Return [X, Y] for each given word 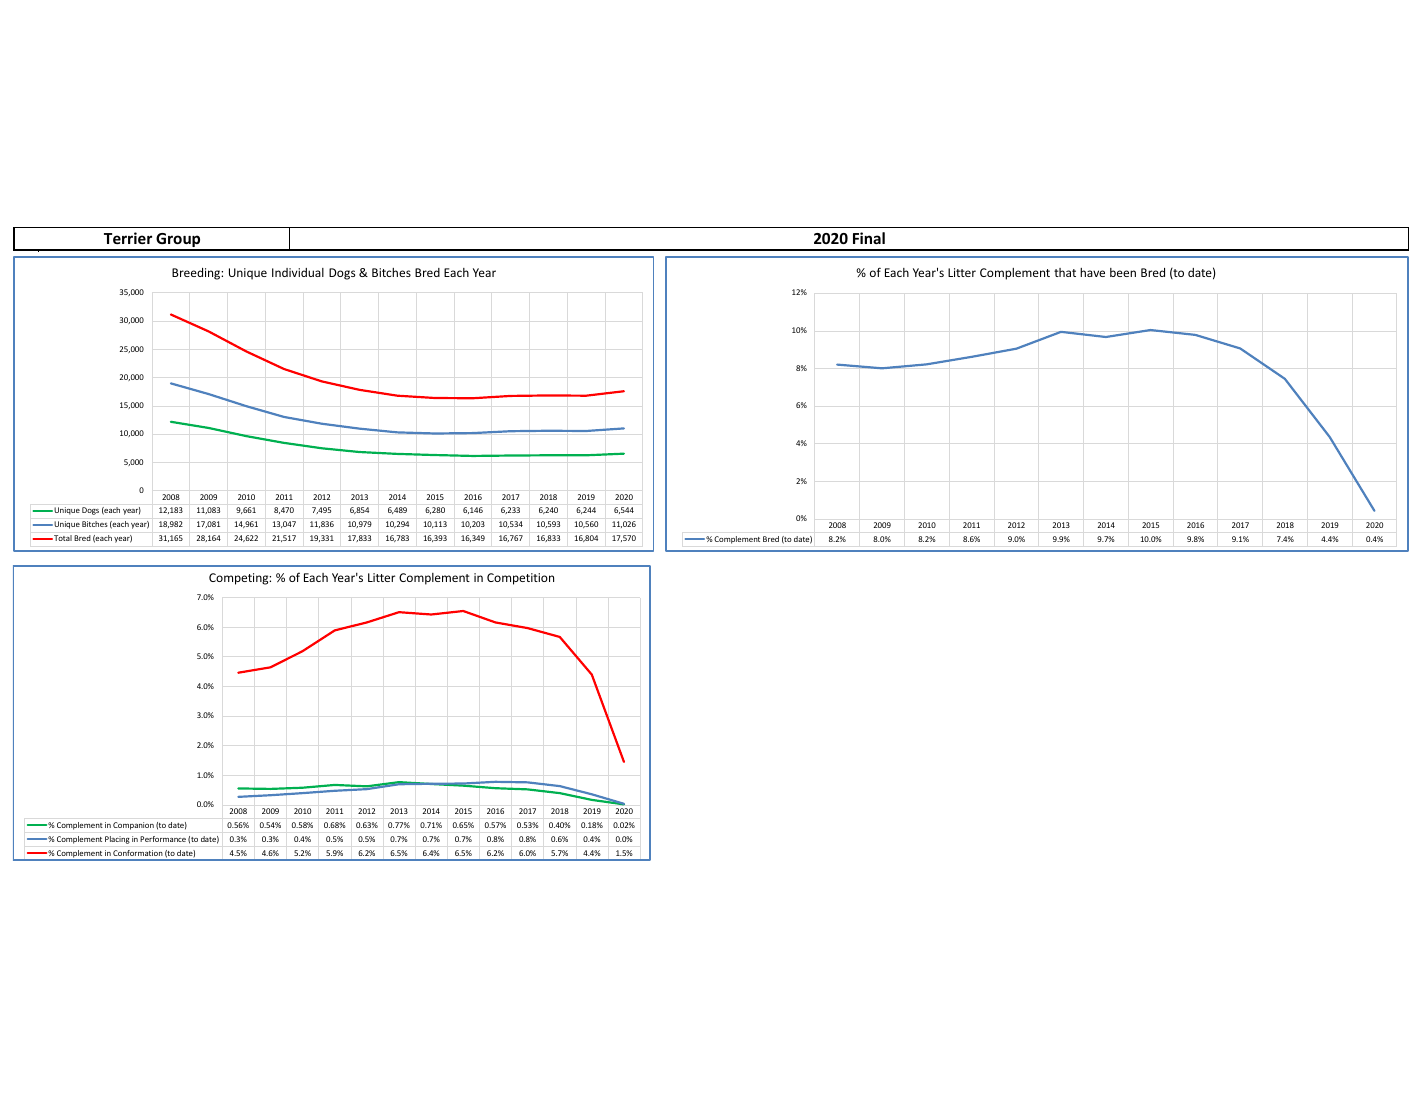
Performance [163, 839]
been [1123, 272]
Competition [520, 579]
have [1092, 272]
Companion [133, 826]
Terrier [128, 238]
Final [869, 238]
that [1065, 272]
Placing [117, 840]
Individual [298, 272]
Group [178, 241]
